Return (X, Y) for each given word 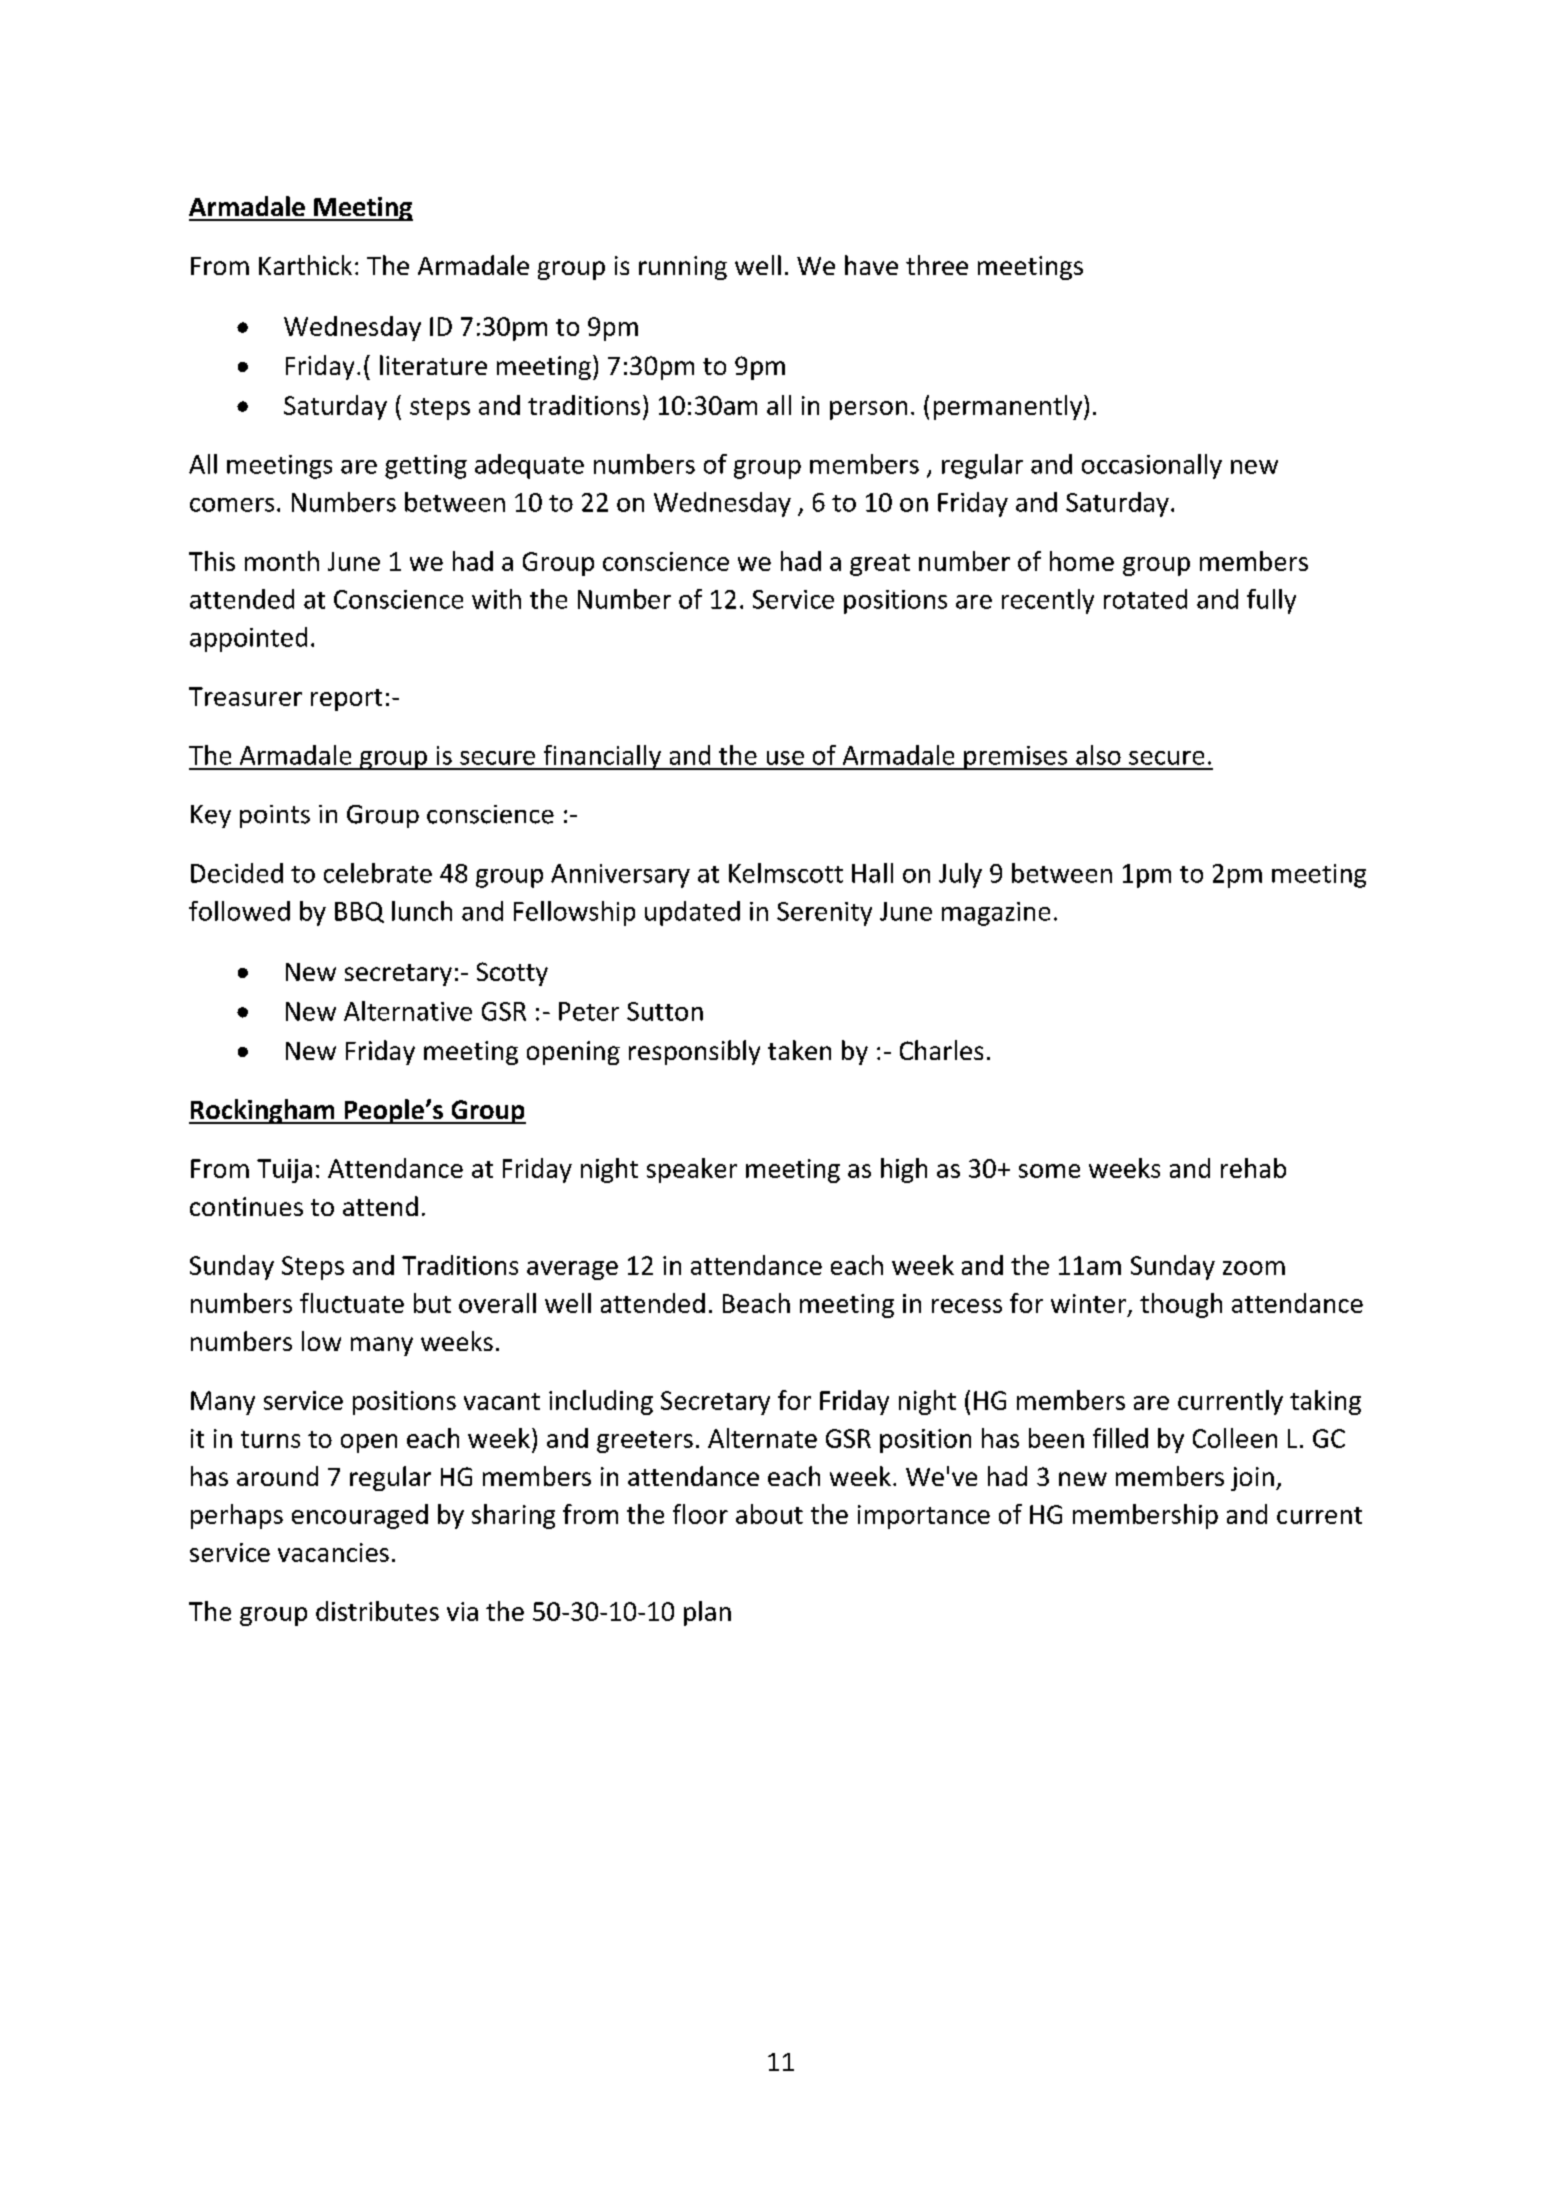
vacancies (333, 1552)
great (880, 565)
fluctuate (352, 1303)
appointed (248, 639)
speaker (692, 1170)
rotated (1145, 599)
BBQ (359, 912)
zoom (1254, 1268)
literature (433, 365)
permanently (1008, 407)
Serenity (824, 914)
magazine (996, 914)
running (683, 268)
